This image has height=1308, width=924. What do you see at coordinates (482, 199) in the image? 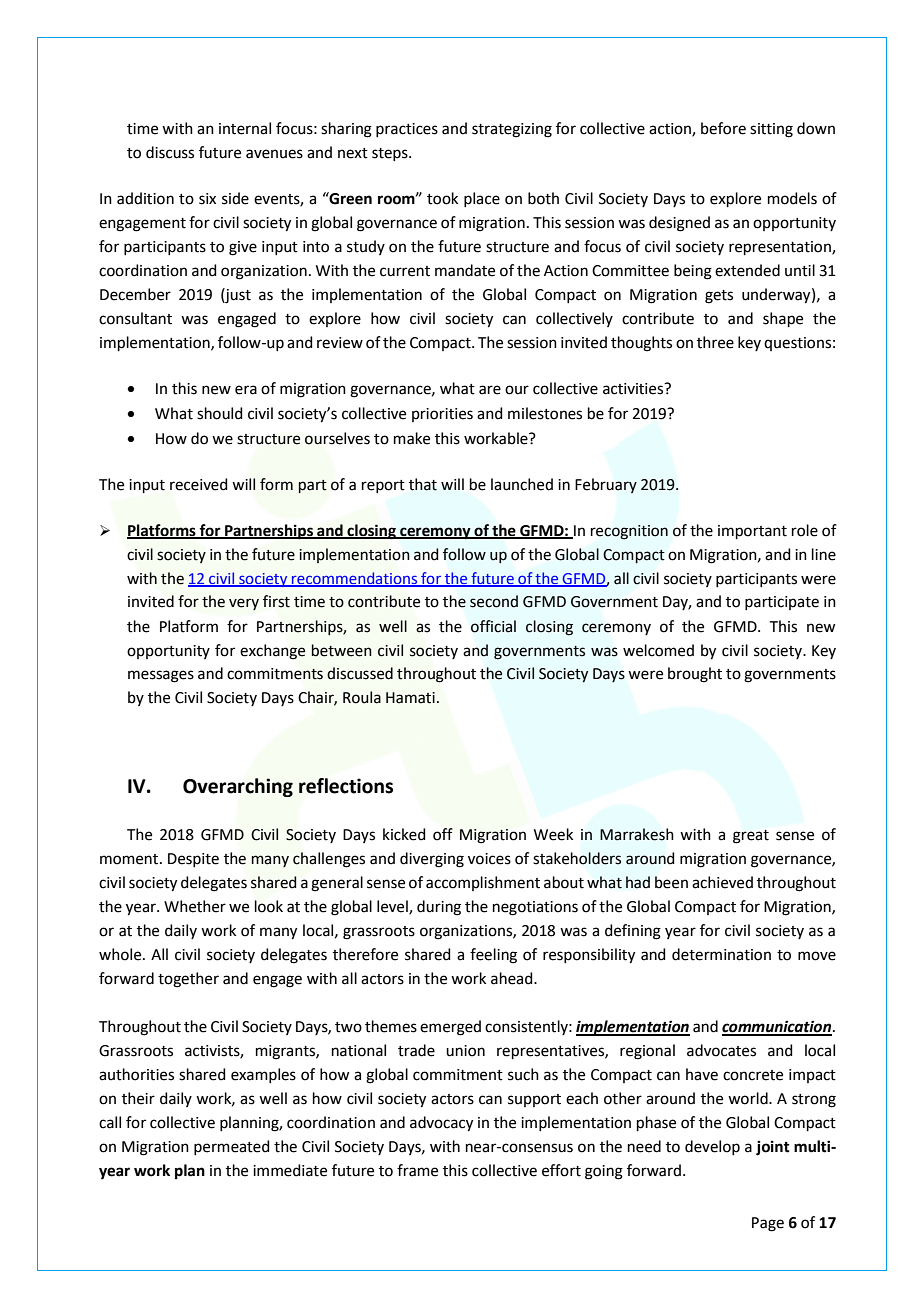
I see `place` at bounding box center [482, 199].
